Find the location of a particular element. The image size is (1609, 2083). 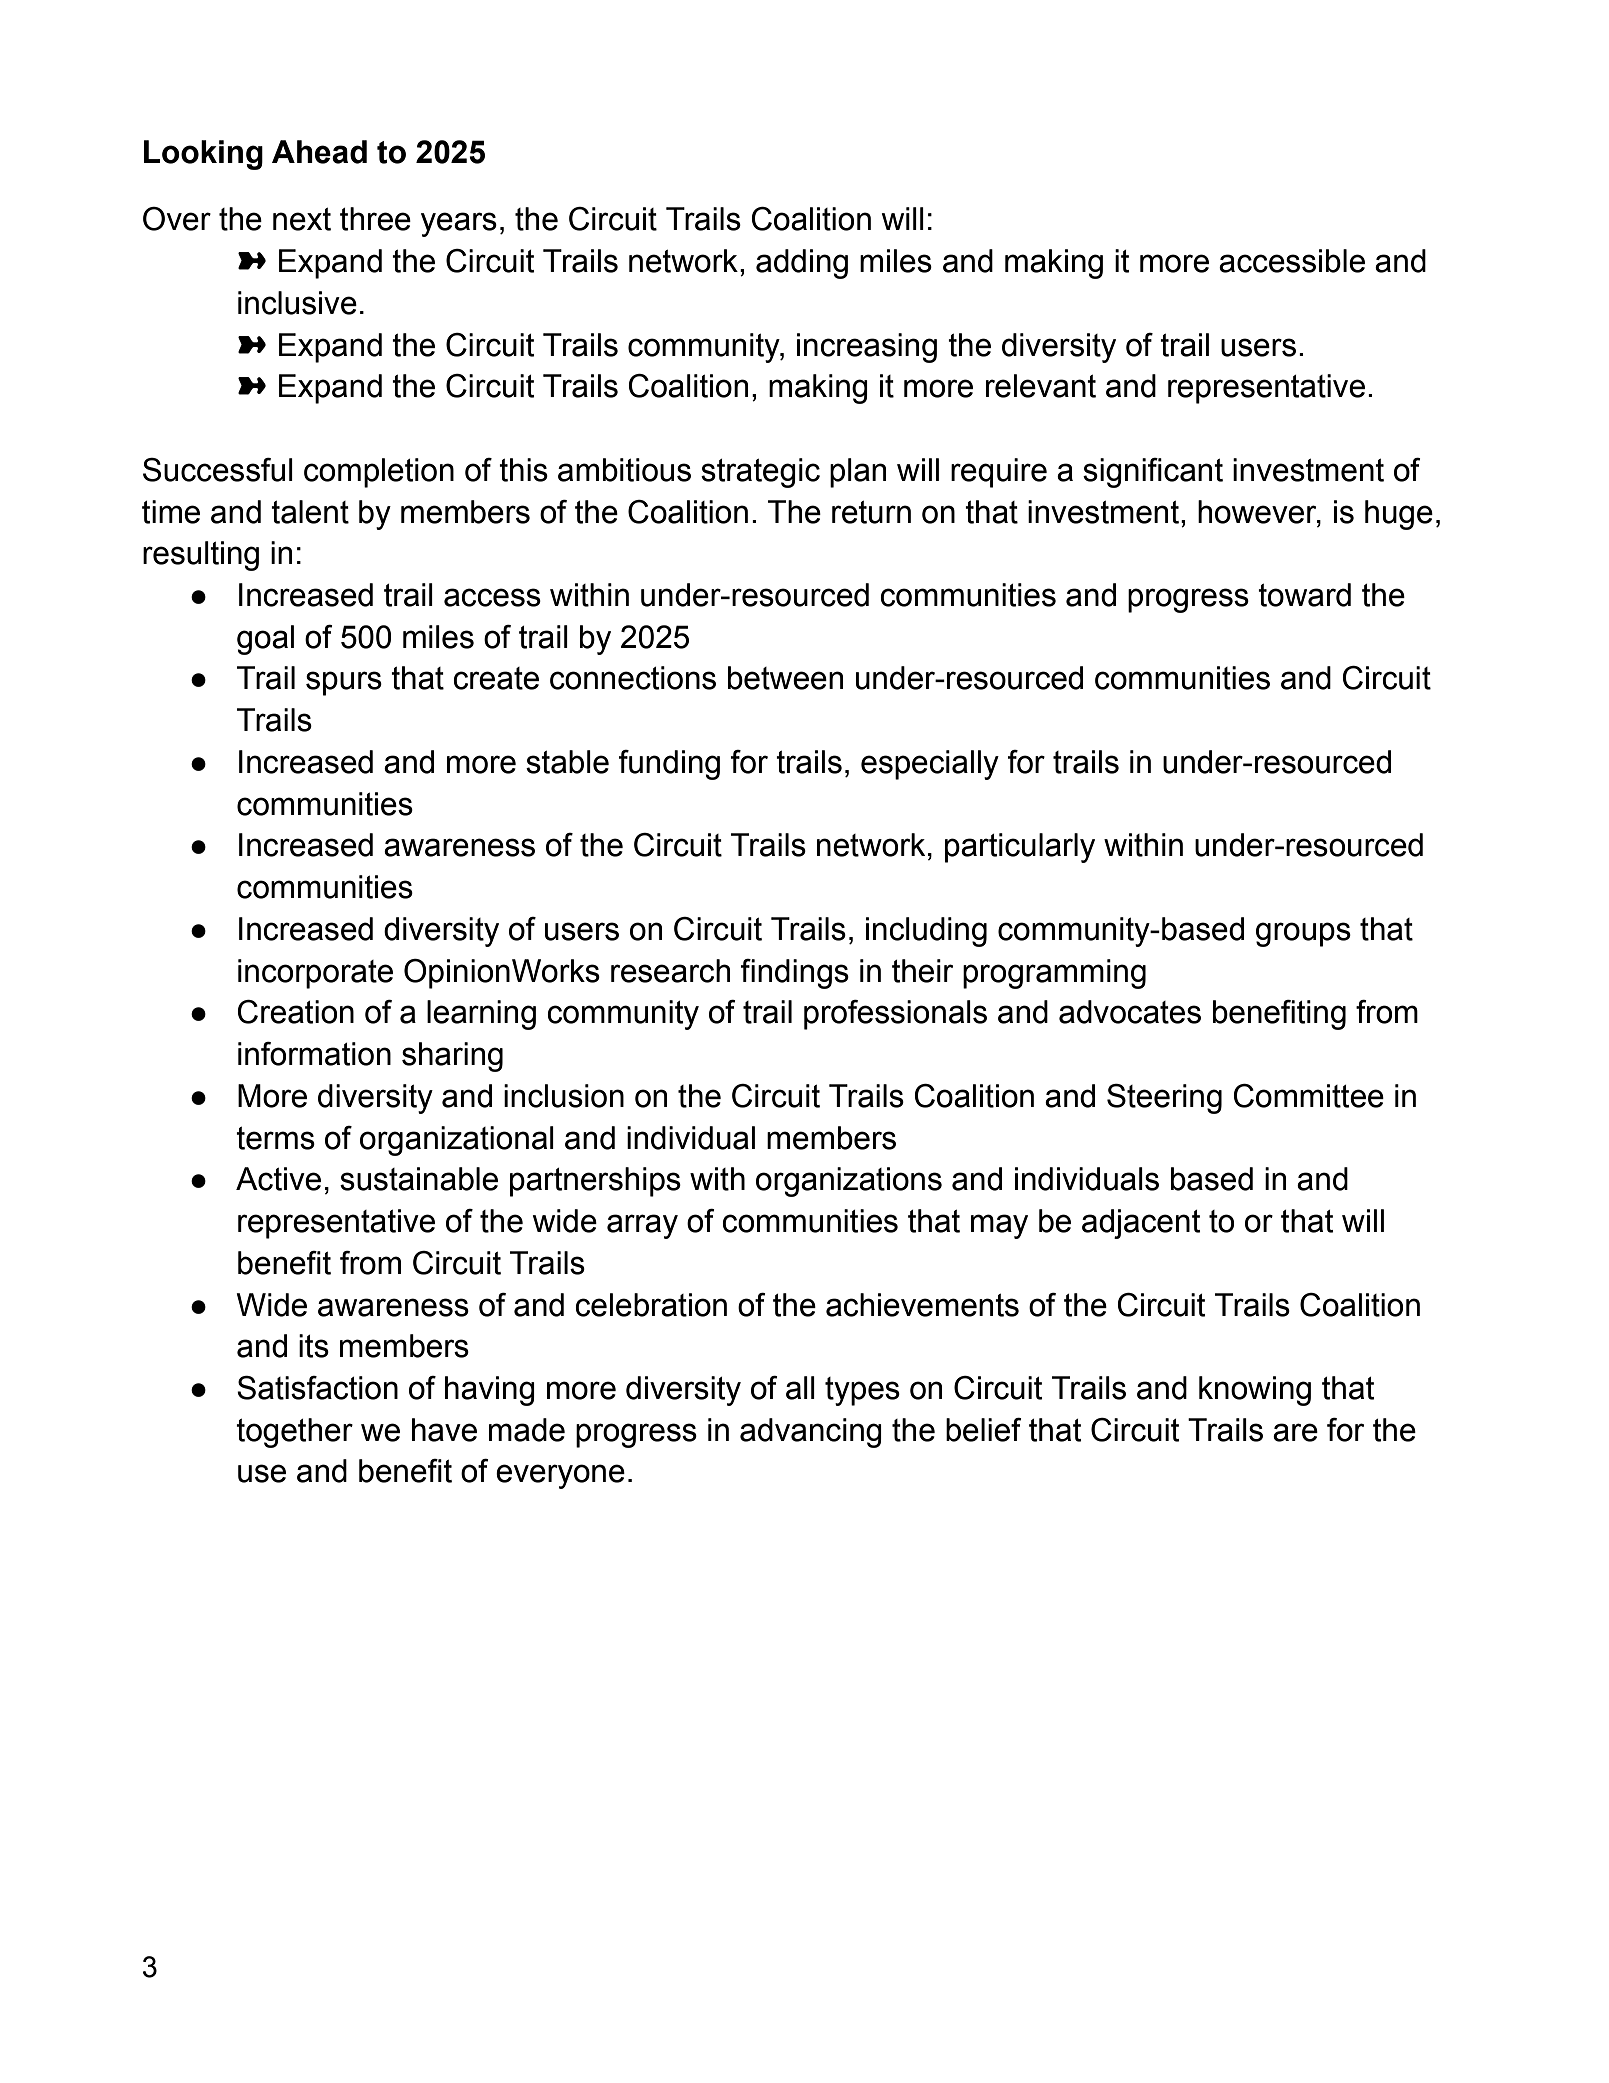

next is located at coordinates (302, 219).
